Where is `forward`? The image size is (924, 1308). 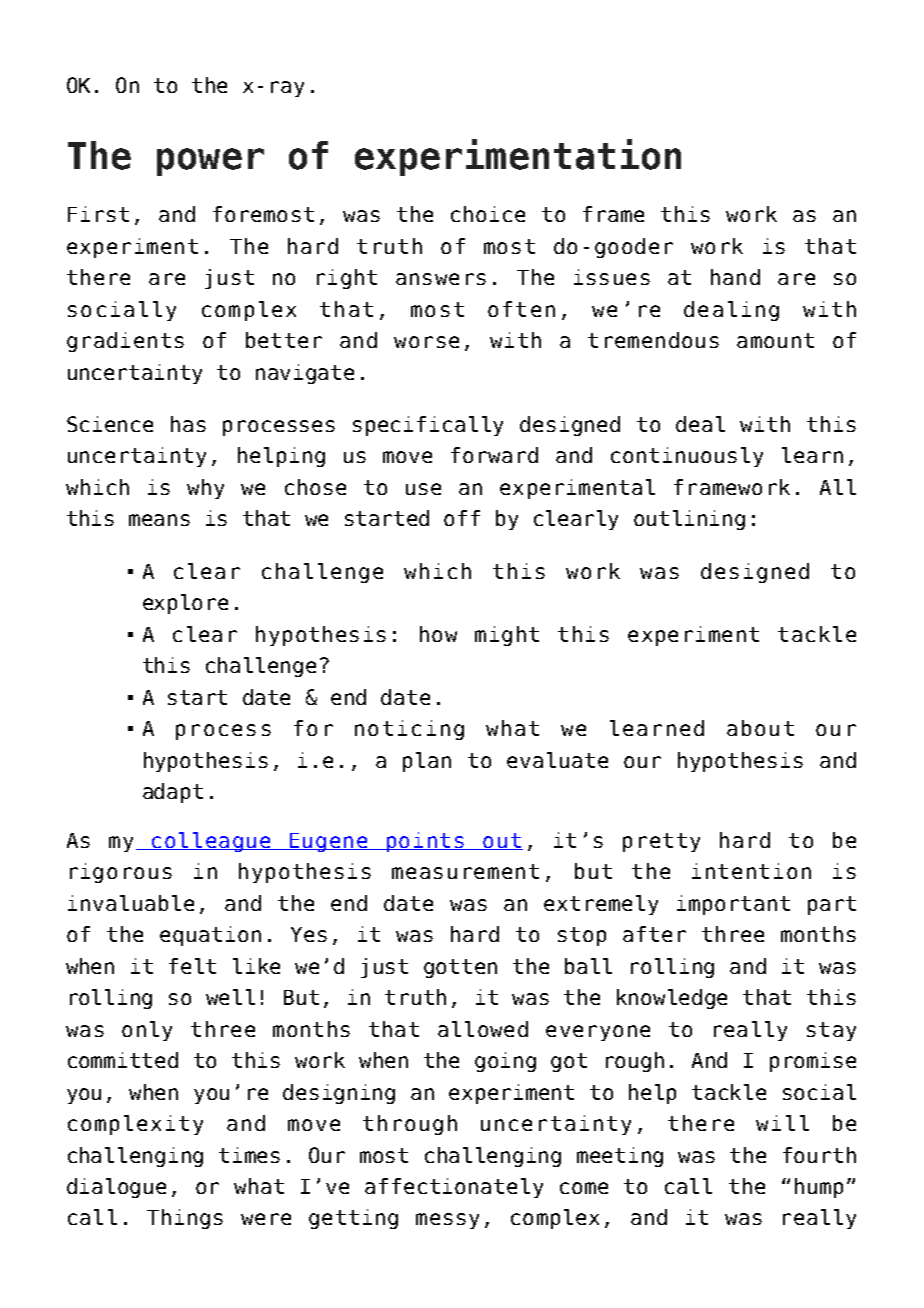 forward is located at coordinates (494, 455).
